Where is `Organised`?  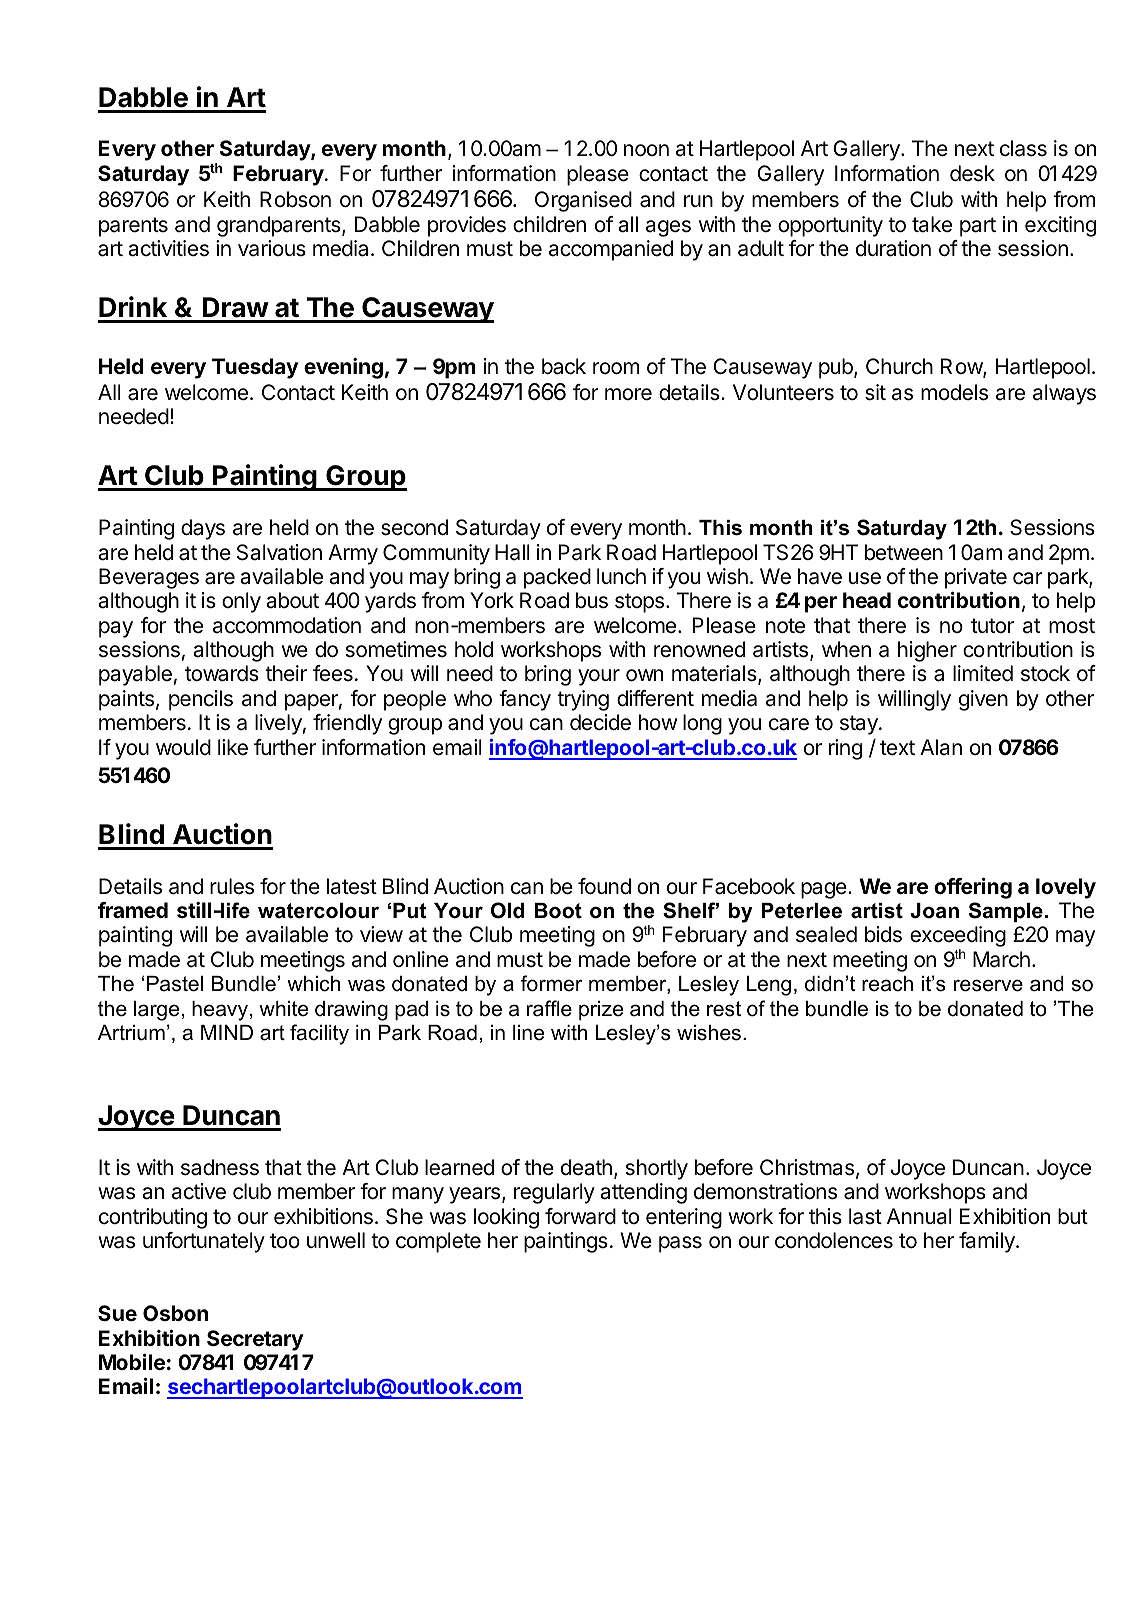
Organised is located at coordinates (583, 201).
